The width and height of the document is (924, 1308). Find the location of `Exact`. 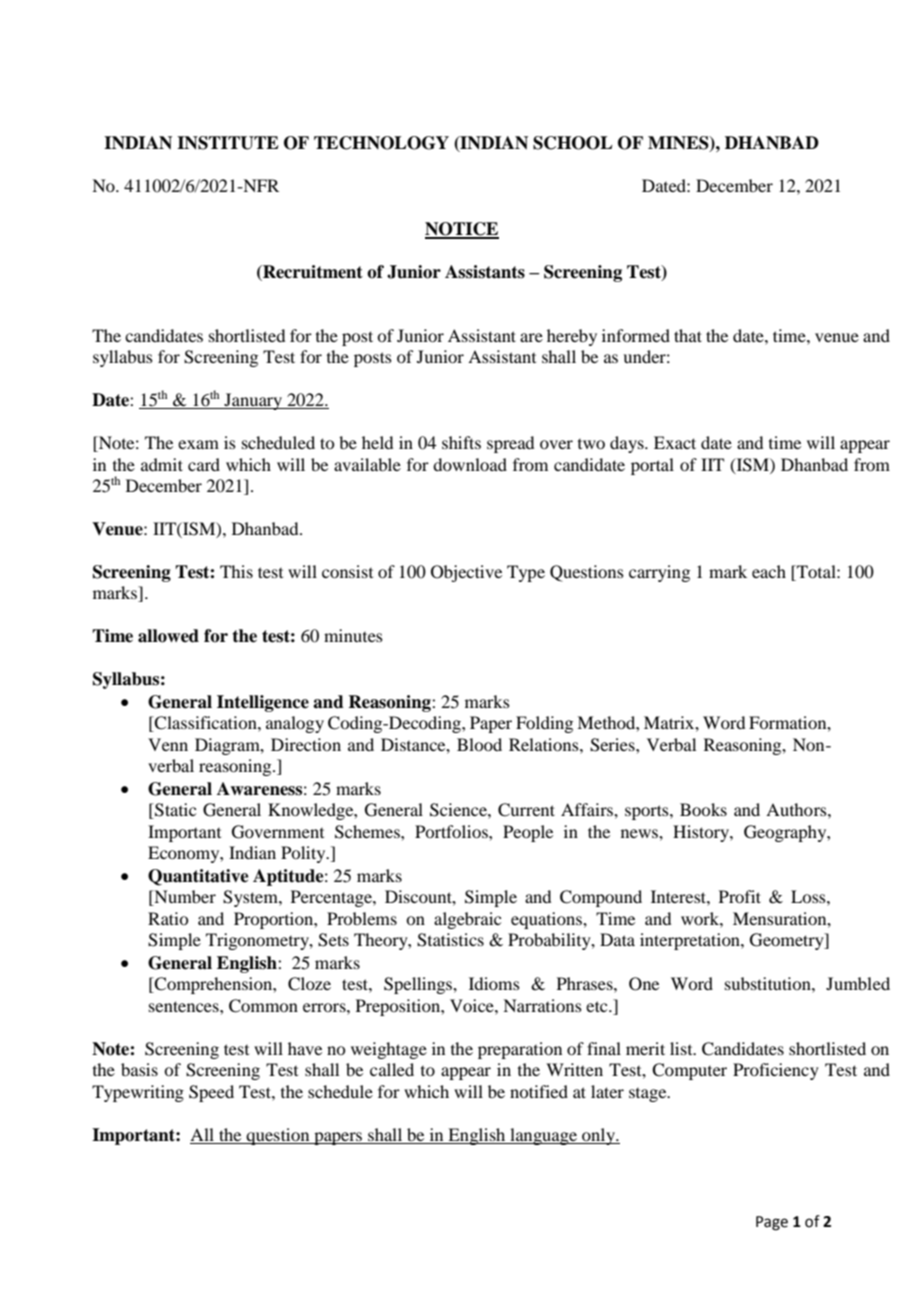

Exact is located at coordinates (675, 442).
